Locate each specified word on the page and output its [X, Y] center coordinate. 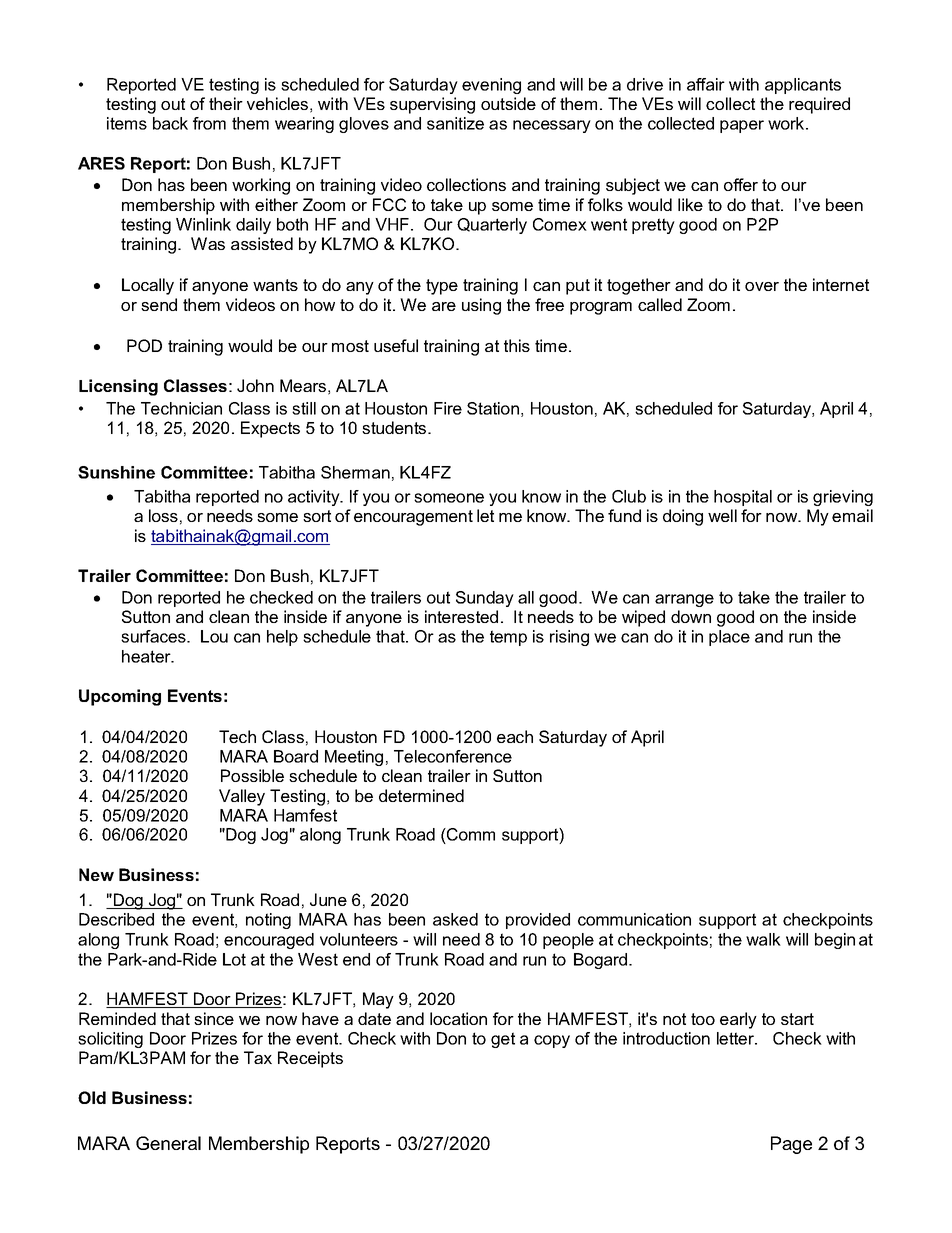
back [170, 123]
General [168, 1143]
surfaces [154, 636]
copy [552, 1041]
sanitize [455, 123]
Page [791, 1145]
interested [461, 616]
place [729, 638]
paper [742, 126]
